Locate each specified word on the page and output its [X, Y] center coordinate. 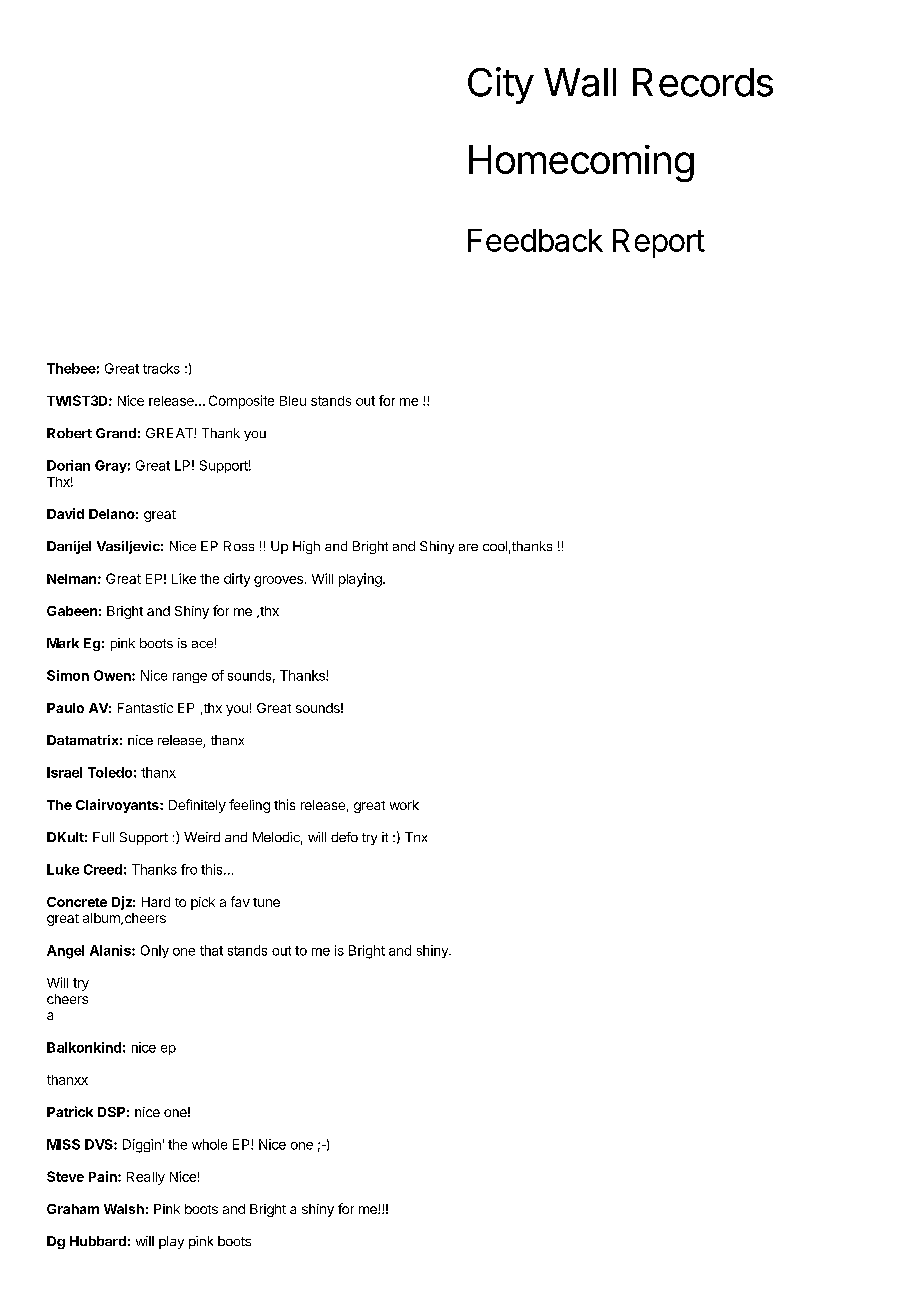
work [404, 805]
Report [659, 243]
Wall [580, 82]
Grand [116, 433]
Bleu [293, 401]
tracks [161, 368]
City [501, 85]
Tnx [416, 837]
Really [146, 1178]
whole [209, 1144]
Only [155, 951]
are [468, 547]
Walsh [124, 1209]
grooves [280, 581]
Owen [113, 675]
